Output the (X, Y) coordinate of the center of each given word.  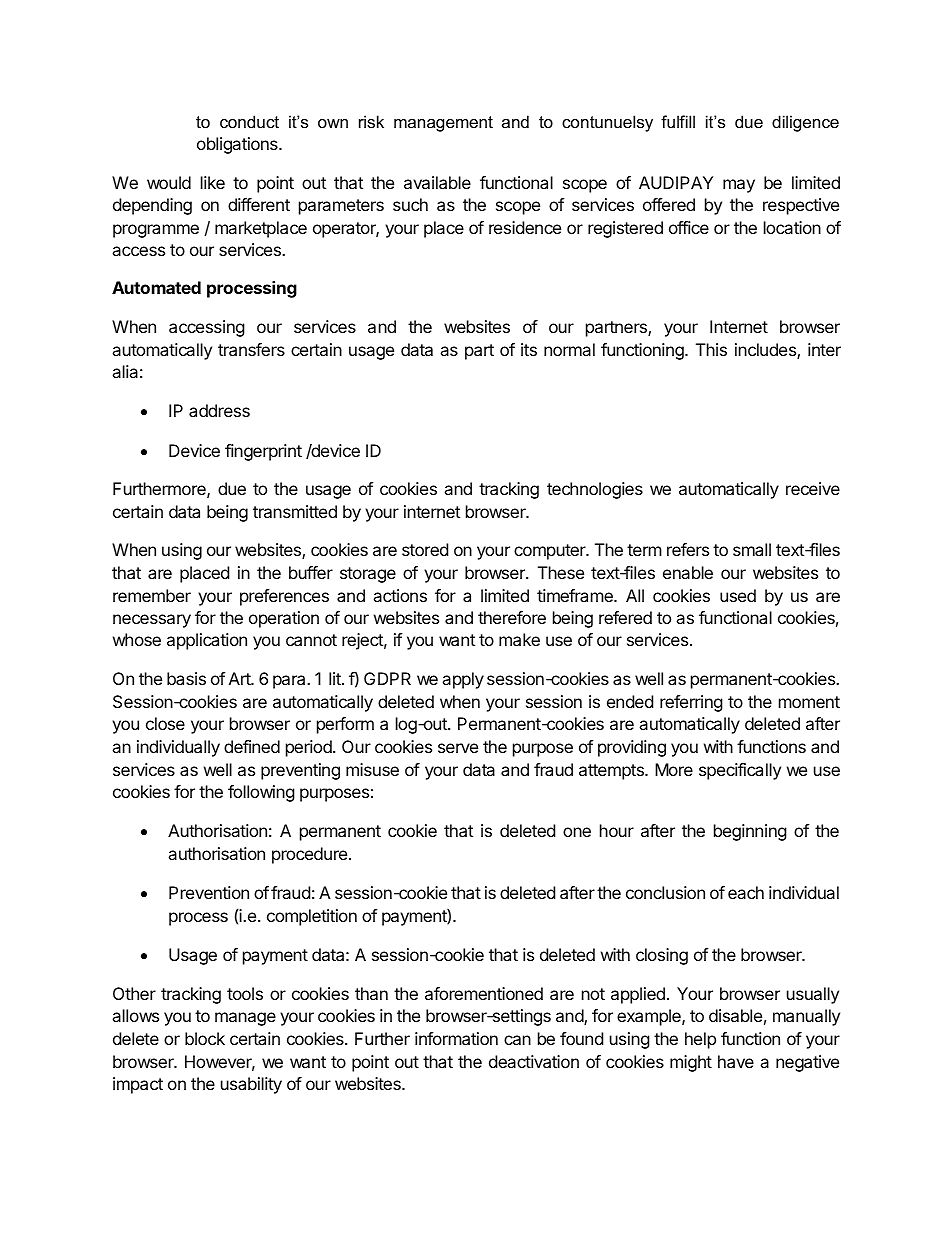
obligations (238, 145)
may (739, 186)
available (437, 182)
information (456, 1038)
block (205, 1038)
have (736, 1061)
